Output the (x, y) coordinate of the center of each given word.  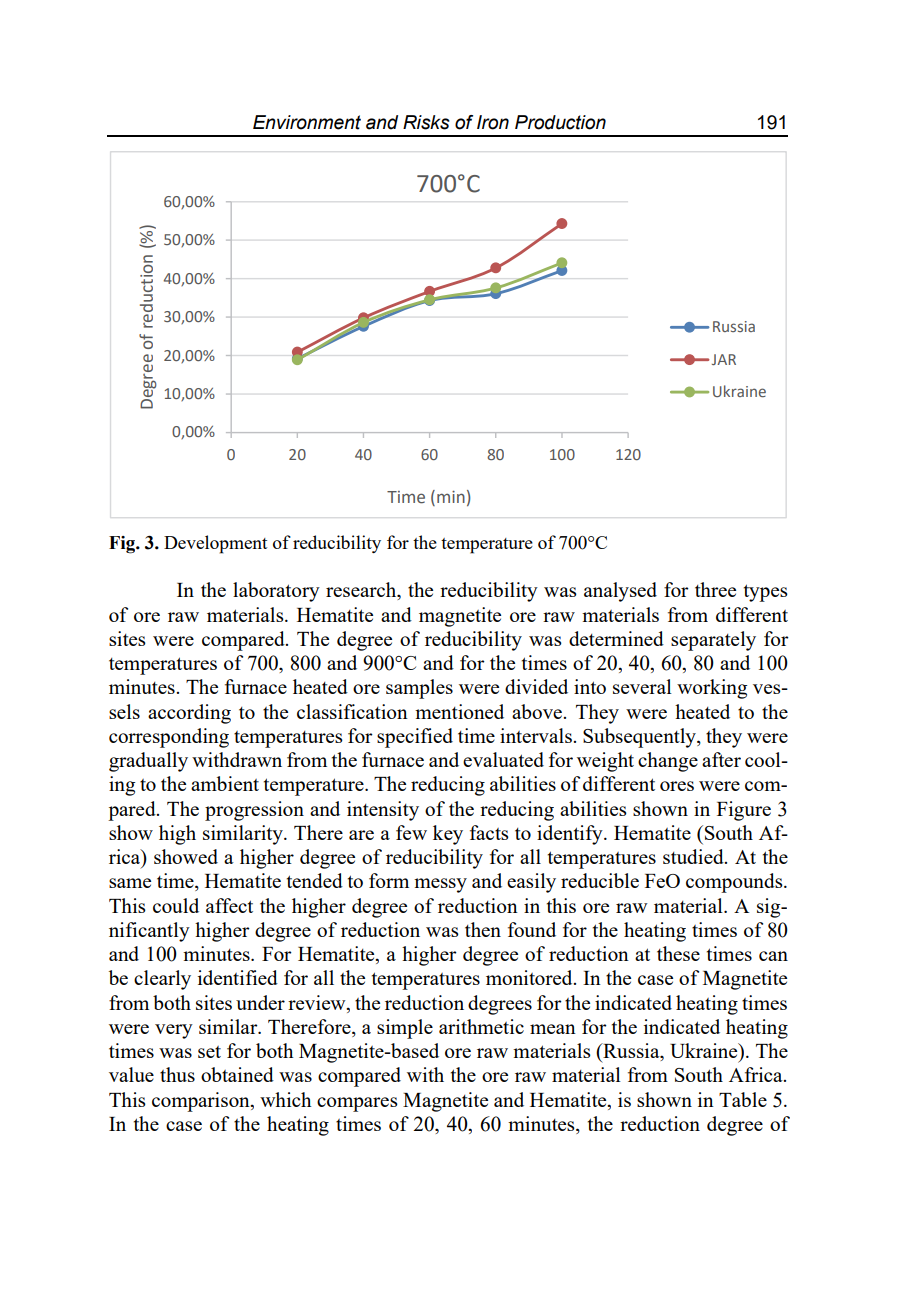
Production (560, 122)
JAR (722, 359)
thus (177, 1074)
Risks (426, 122)
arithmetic (481, 1026)
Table (743, 1099)
